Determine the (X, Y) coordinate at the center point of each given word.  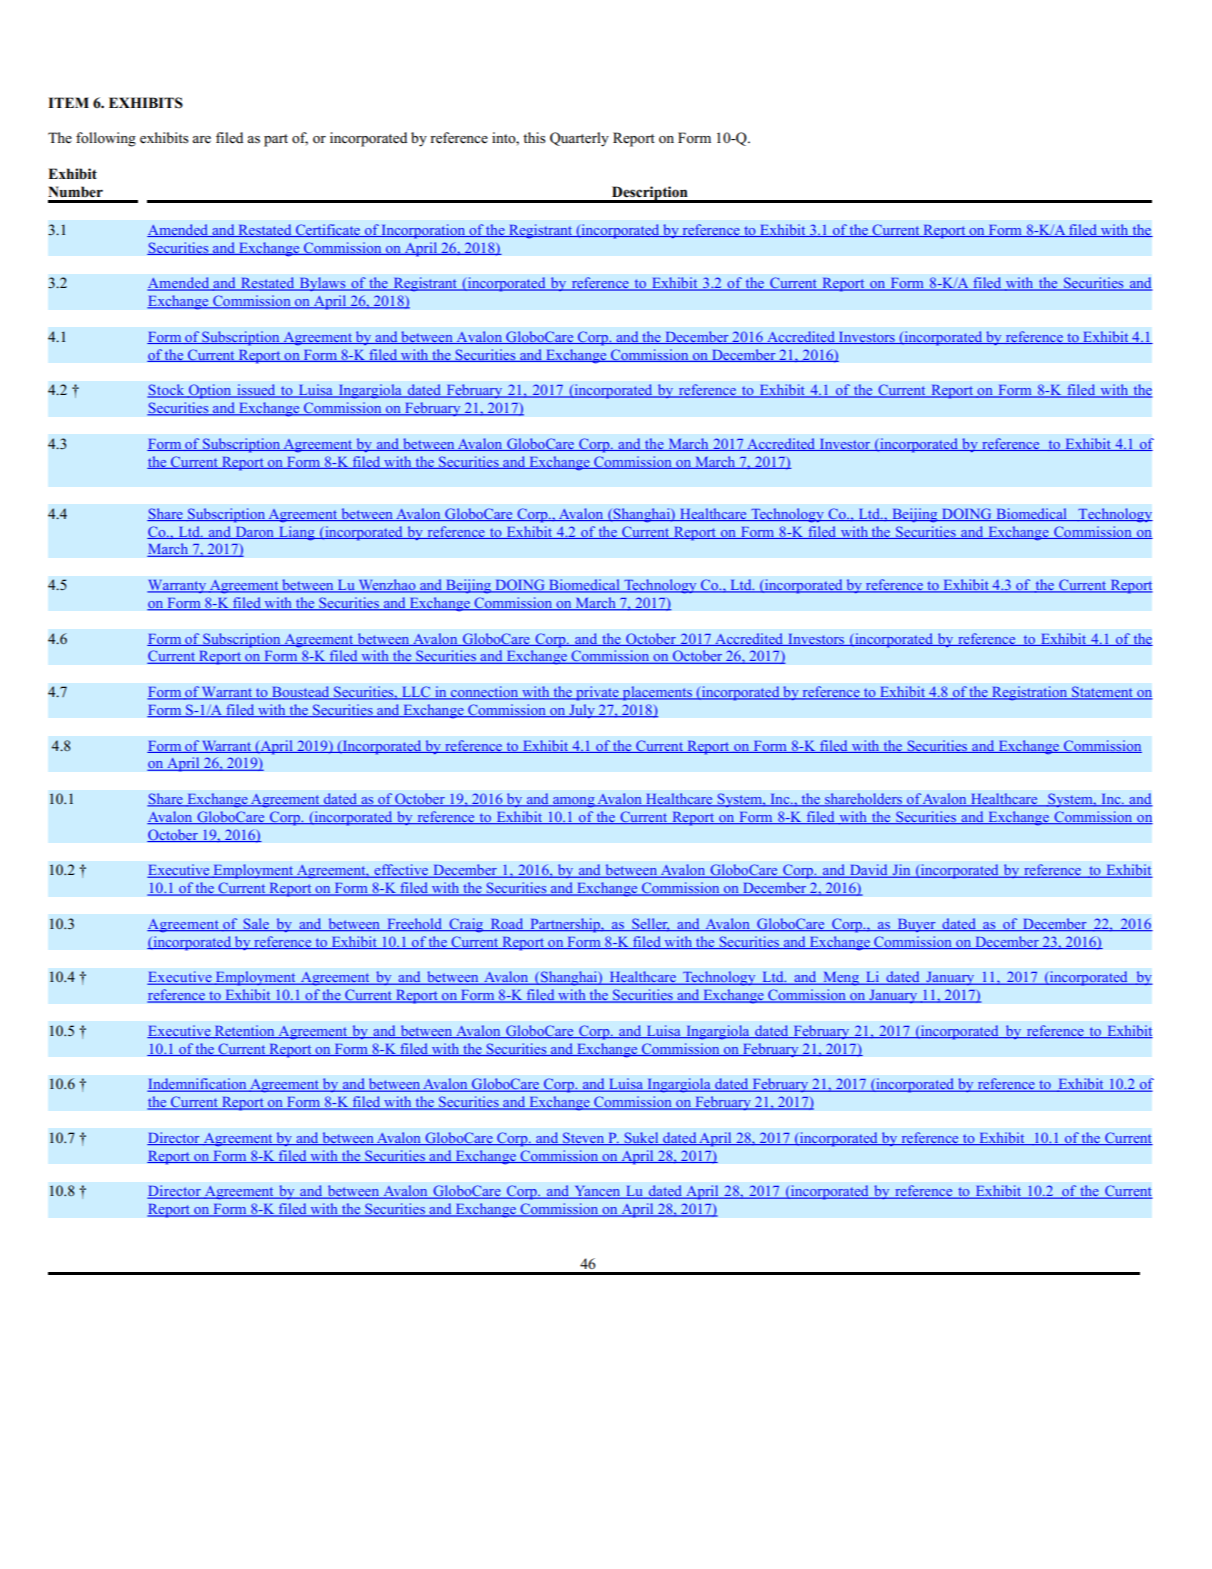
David (869, 871)
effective (401, 871)
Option (210, 391)
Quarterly (579, 139)
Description (650, 194)
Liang (297, 533)
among (574, 802)
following (106, 139)
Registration (1030, 693)
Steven (584, 1138)
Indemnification (198, 1085)
